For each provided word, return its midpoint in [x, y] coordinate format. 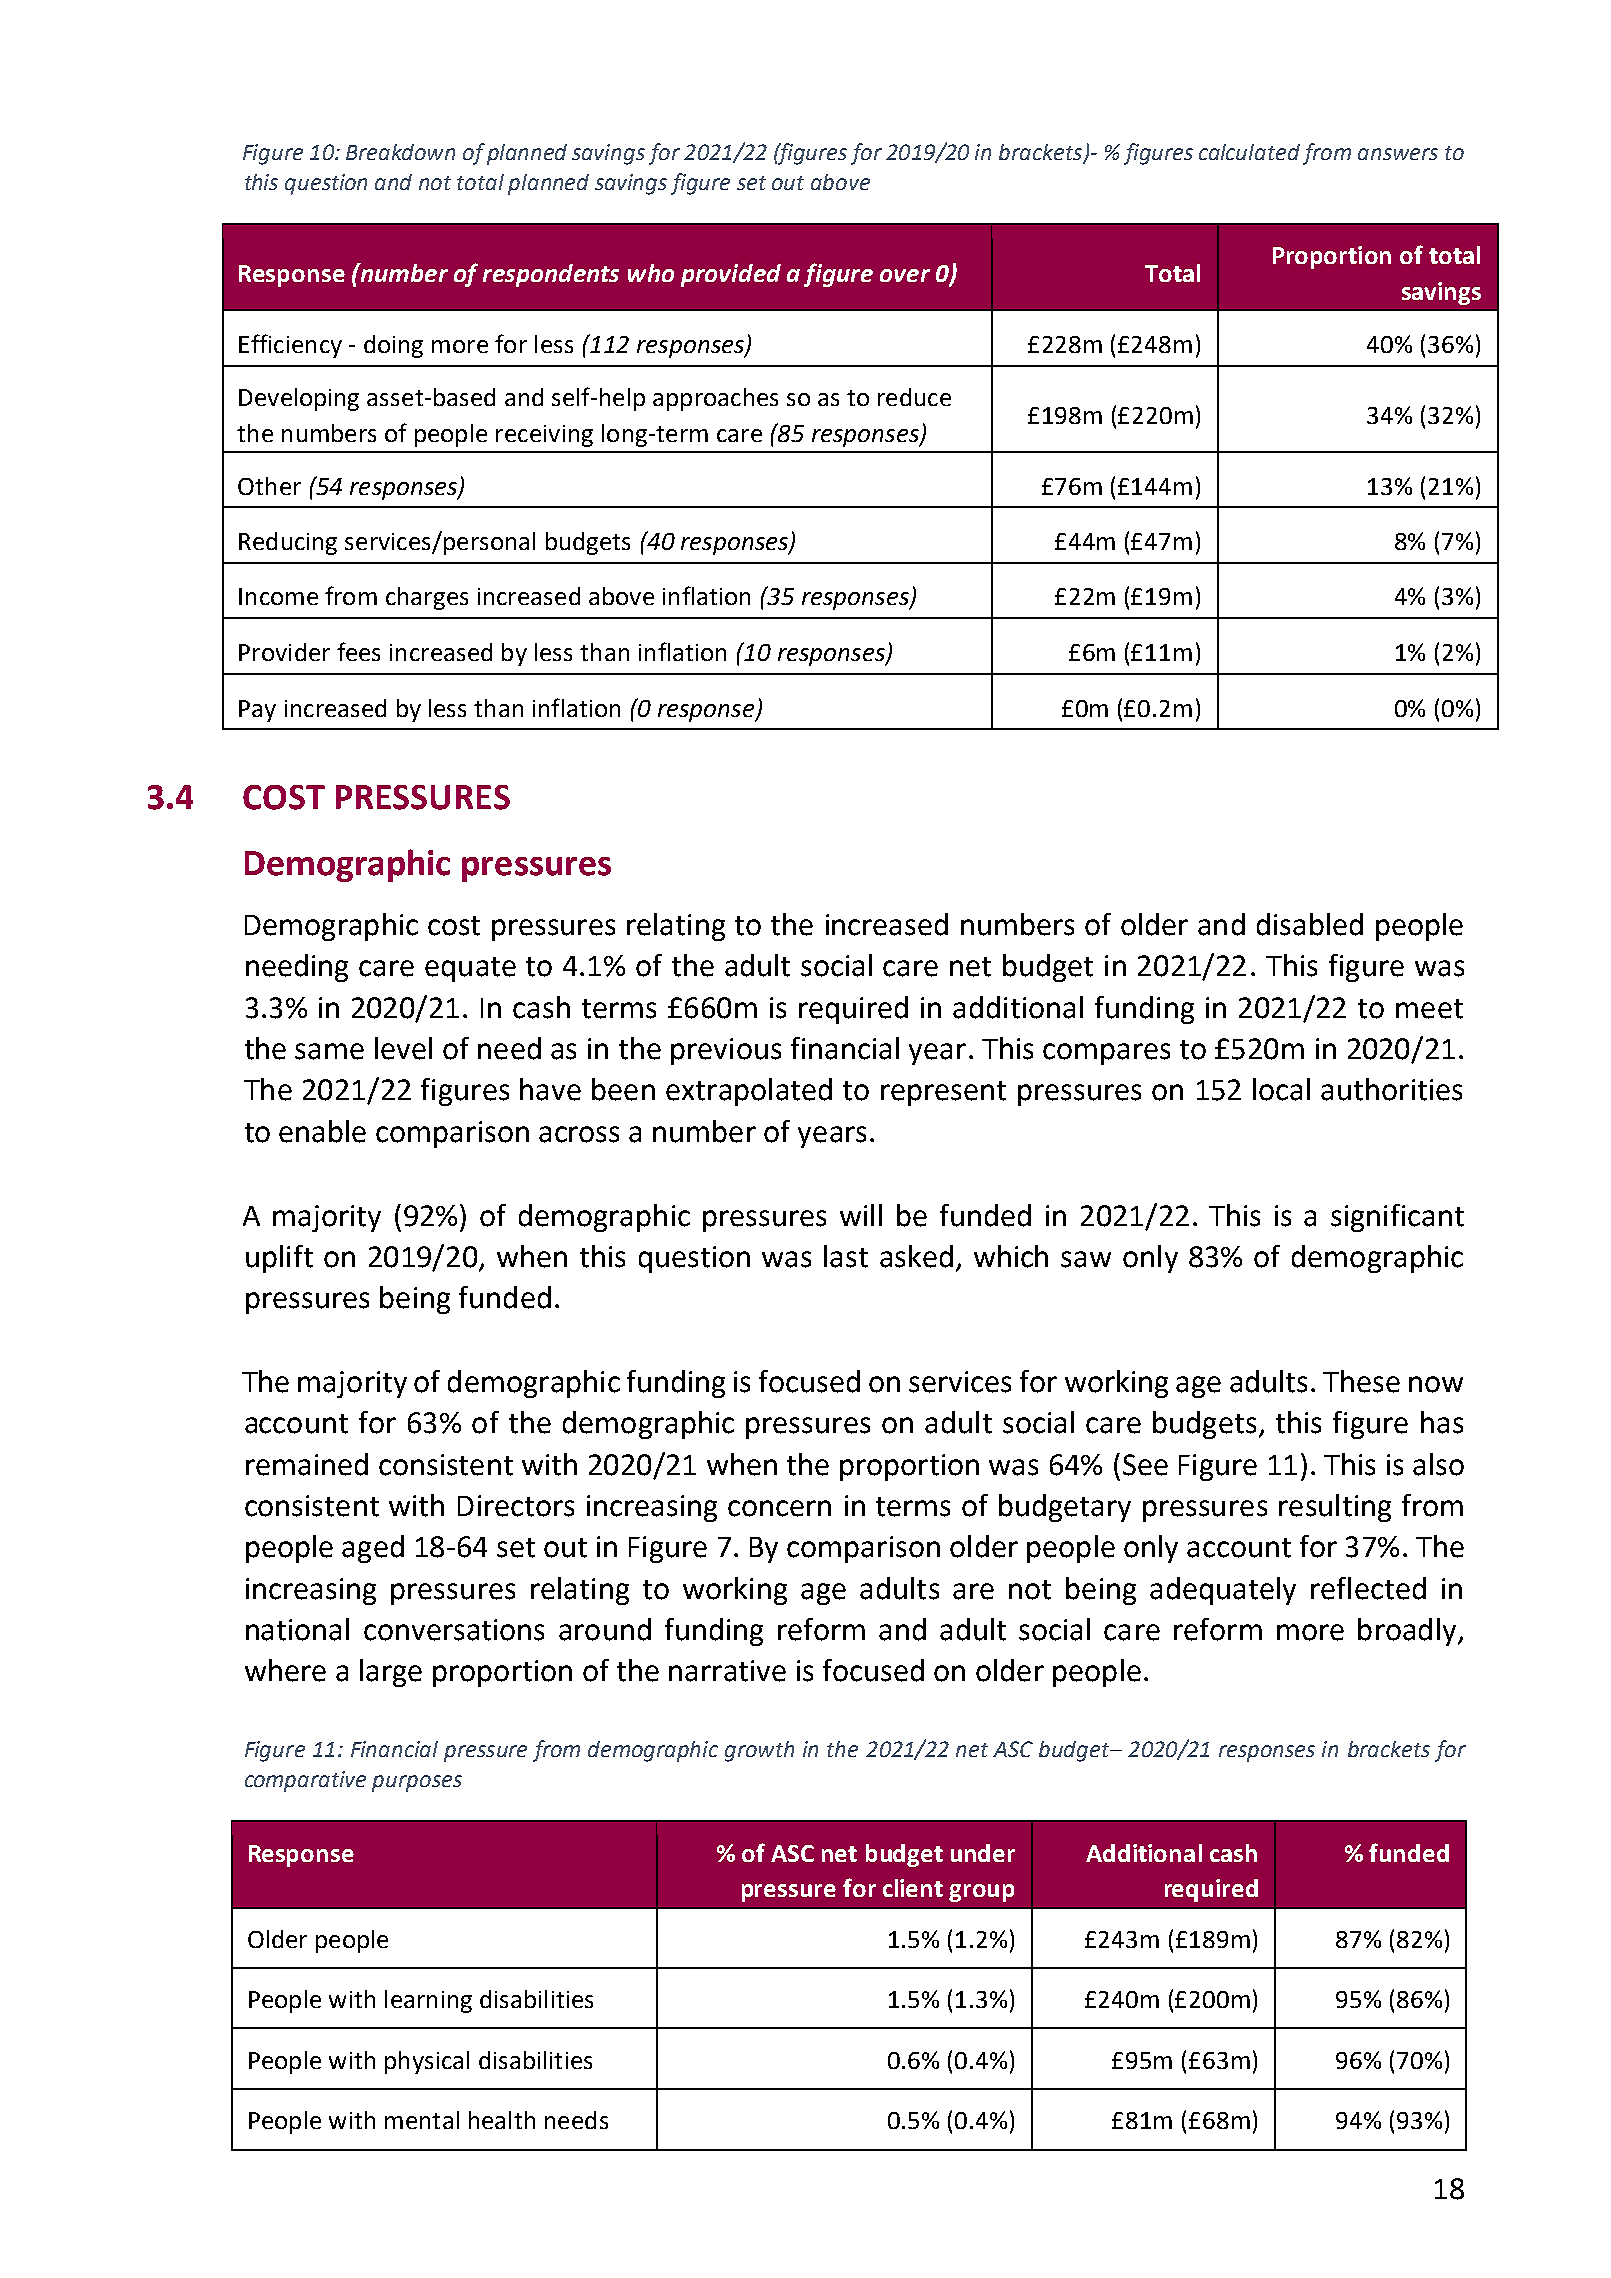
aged [373, 1549]
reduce [914, 397]
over [905, 275]
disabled [1310, 924]
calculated [1249, 152]
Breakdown [400, 152]
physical [427, 2062]
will [861, 1215]
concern [779, 1508]
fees [358, 651]
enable [322, 1131]
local [1281, 1089]
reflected [1368, 1588]
